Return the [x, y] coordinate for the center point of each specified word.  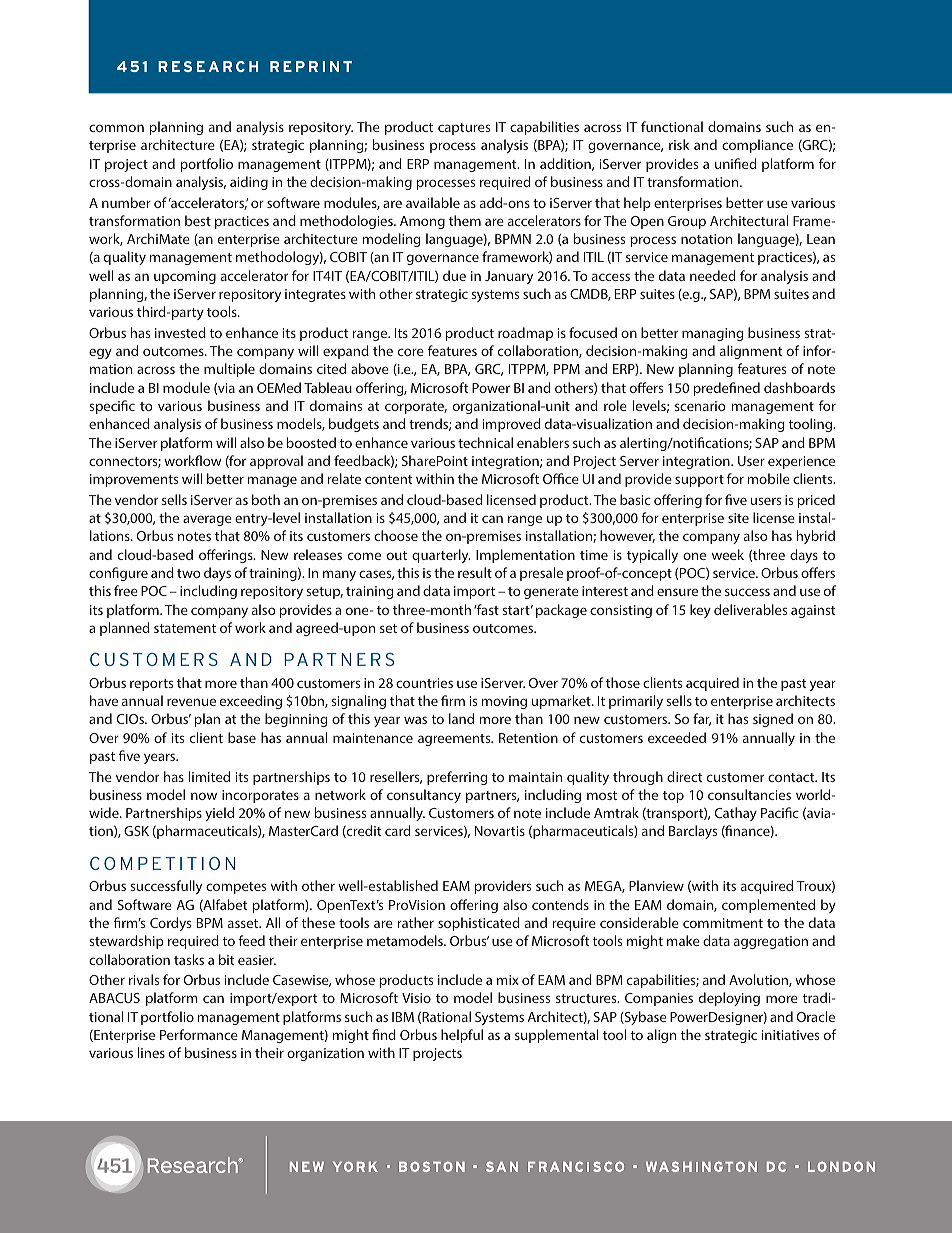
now [204, 796]
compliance [757, 146]
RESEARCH [208, 66]
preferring [457, 778]
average [207, 520]
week [728, 554]
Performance [199, 1034]
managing [712, 334]
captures [464, 129]
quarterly [441, 556]
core [411, 352]
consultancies [749, 794]
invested [180, 332]
